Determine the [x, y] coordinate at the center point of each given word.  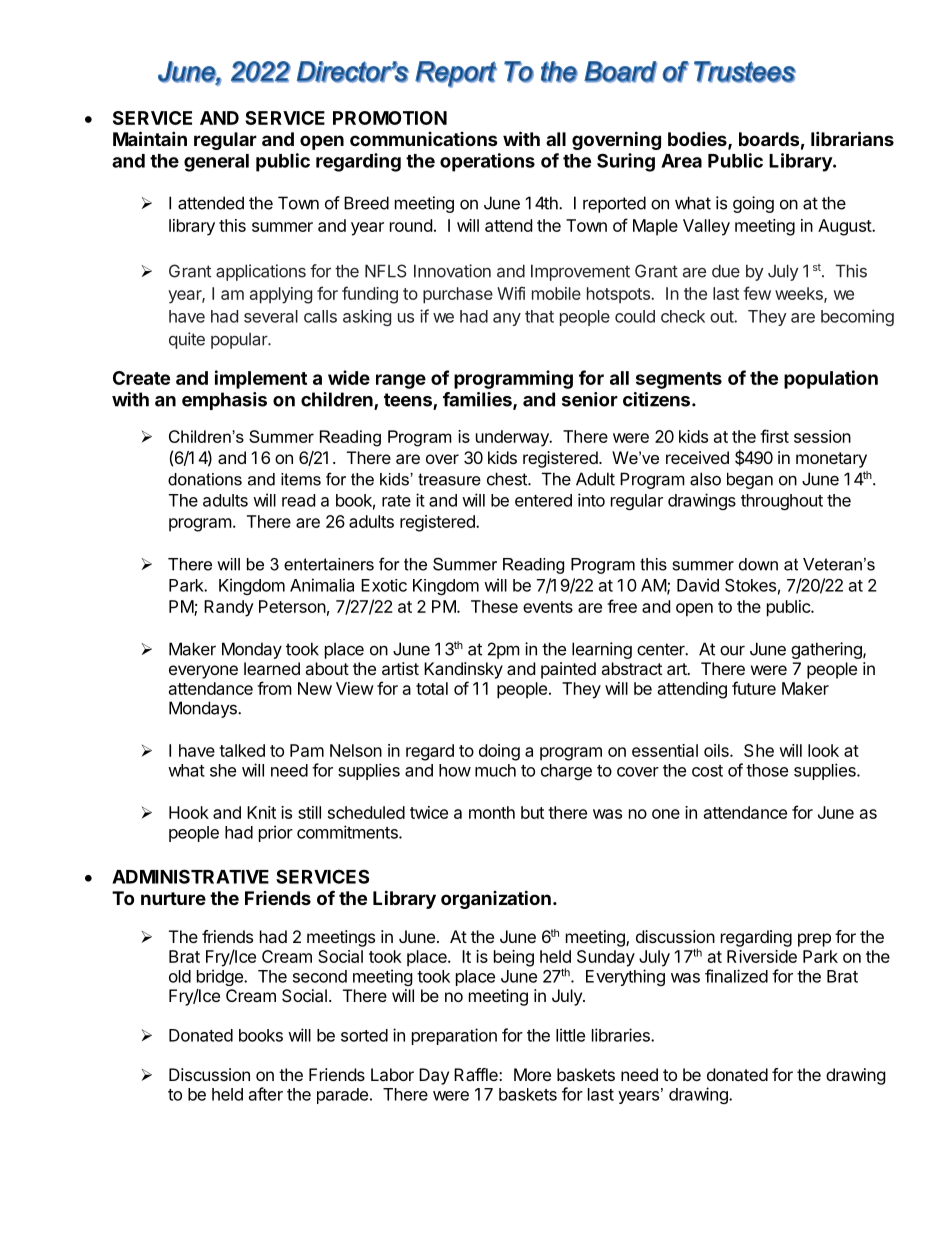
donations [205, 479]
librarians [852, 138]
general [216, 163]
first [774, 436]
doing [499, 752]
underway [513, 438]
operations [487, 162]
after [266, 1094]
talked [242, 750]
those [767, 770]
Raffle [477, 1074]
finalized [736, 976]
